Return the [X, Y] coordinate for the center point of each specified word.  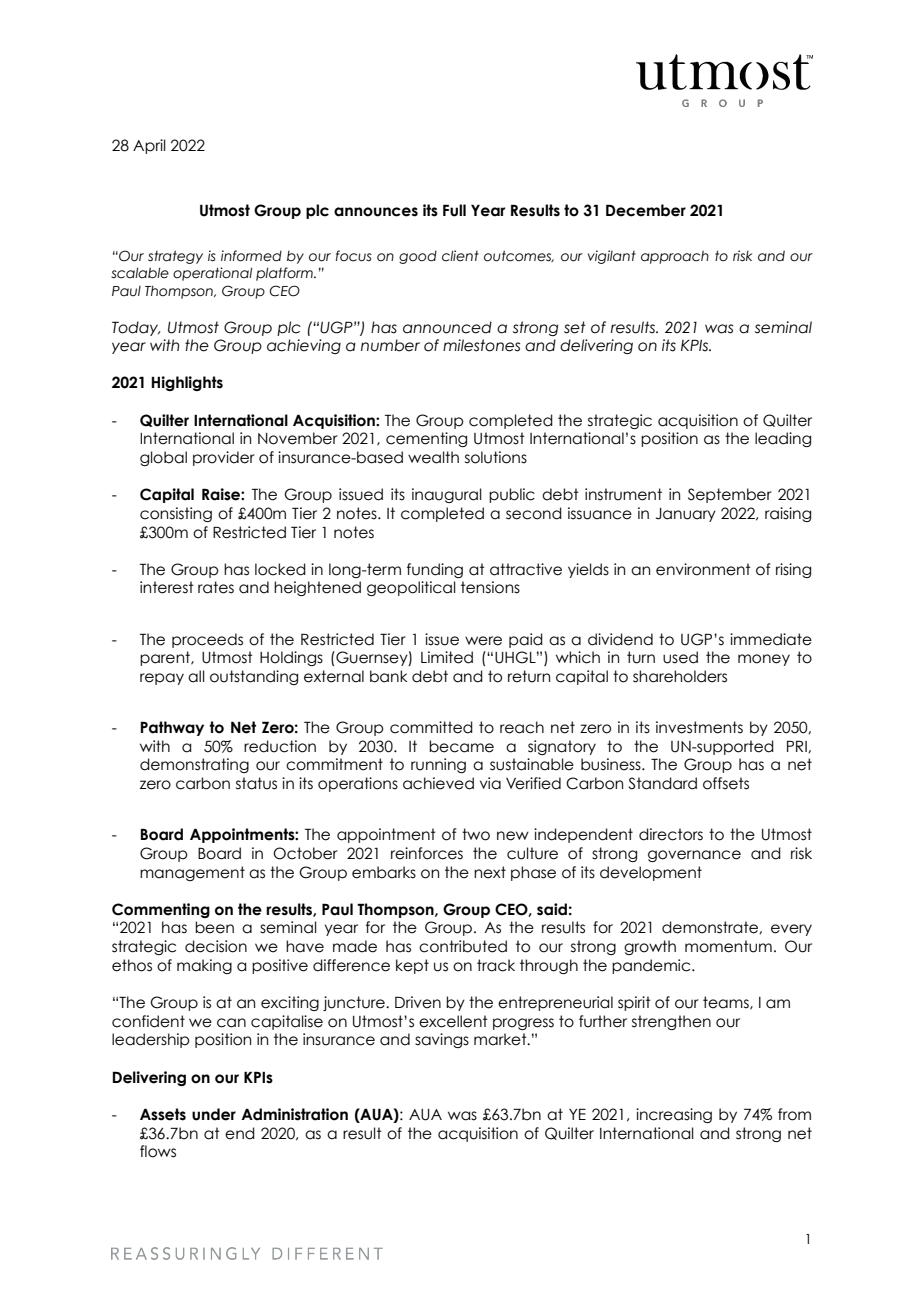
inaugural [447, 495]
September [730, 495]
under [214, 1114]
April [149, 146]
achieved [438, 783]
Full [454, 210]
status [256, 783]
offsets [726, 783]
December [646, 210]
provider [224, 458]
